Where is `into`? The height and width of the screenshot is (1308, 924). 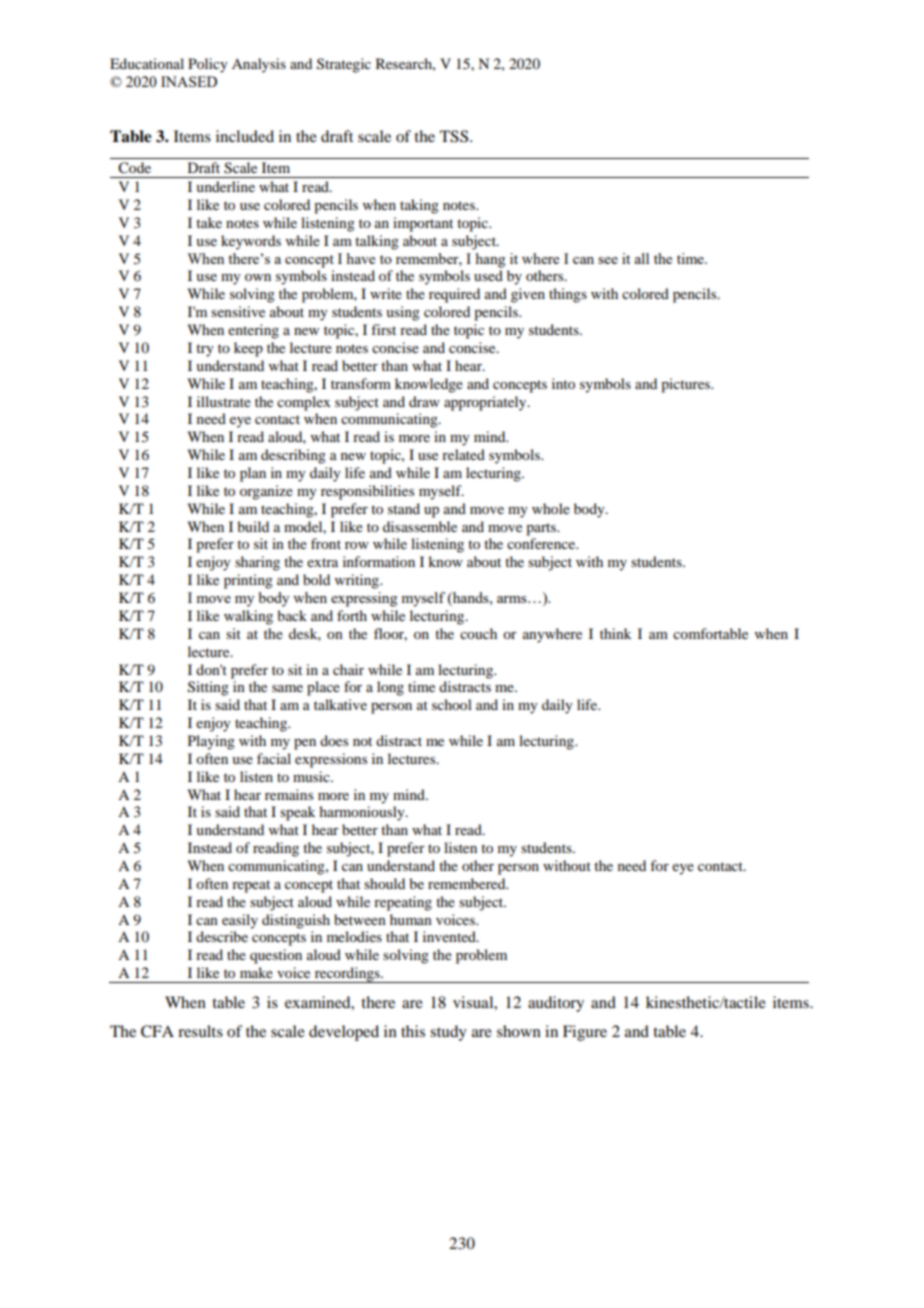
into is located at coordinates (563, 383).
